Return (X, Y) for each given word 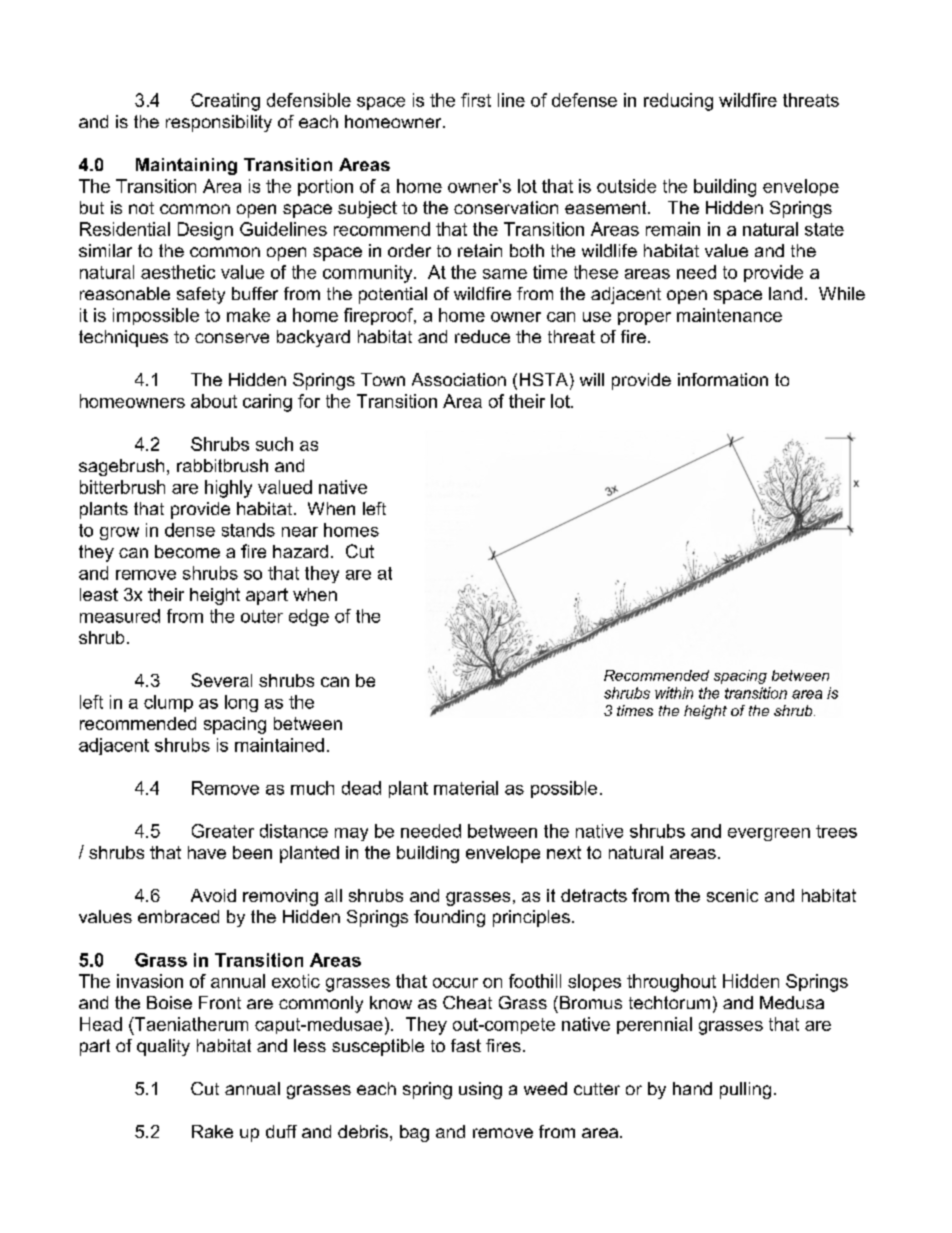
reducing (678, 102)
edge (309, 617)
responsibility (219, 123)
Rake (212, 1131)
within (674, 693)
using (480, 1090)
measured (120, 616)
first (476, 100)
